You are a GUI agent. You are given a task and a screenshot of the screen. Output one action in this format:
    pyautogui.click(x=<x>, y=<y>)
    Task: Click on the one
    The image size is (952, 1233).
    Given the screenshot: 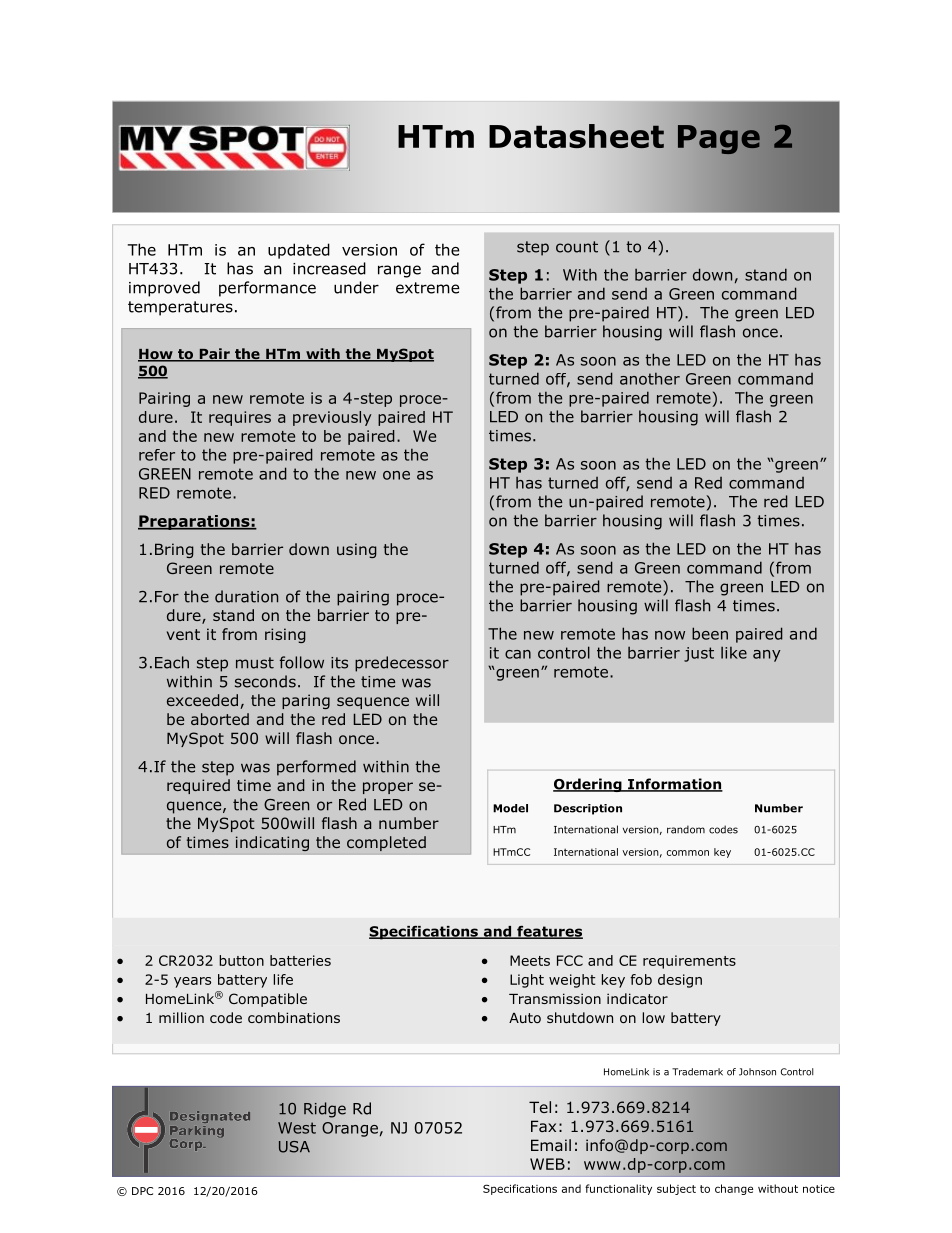 What is the action you would take?
    pyautogui.click(x=396, y=475)
